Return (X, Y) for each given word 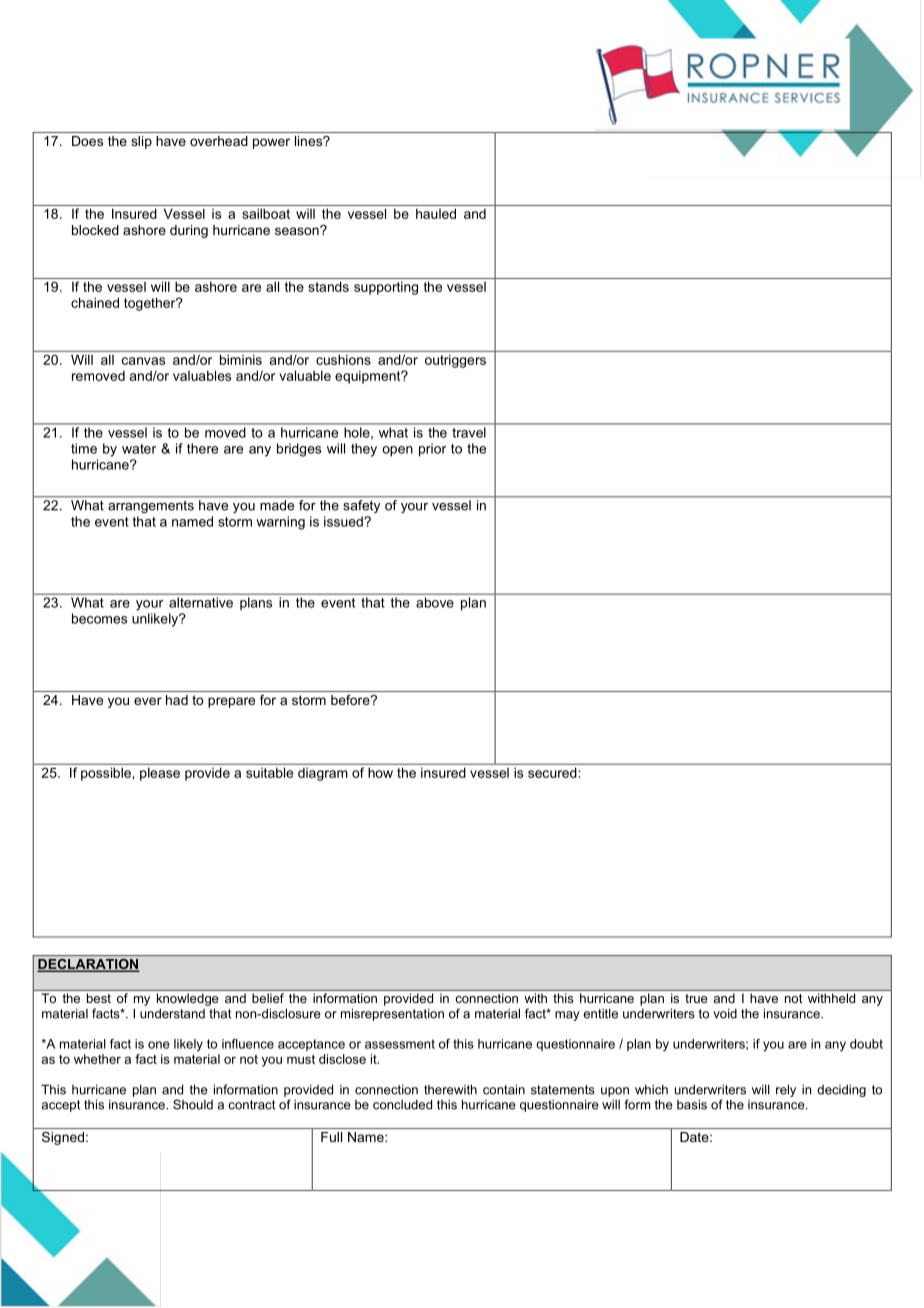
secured (552, 773)
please (160, 774)
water (139, 449)
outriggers (455, 361)
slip (141, 142)
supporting (386, 288)
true (696, 998)
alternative (201, 602)
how (380, 773)
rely (786, 1090)
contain (504, 1089)
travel (469, 432)
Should (193, 1104)
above (435, 602)
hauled (436, 213)
